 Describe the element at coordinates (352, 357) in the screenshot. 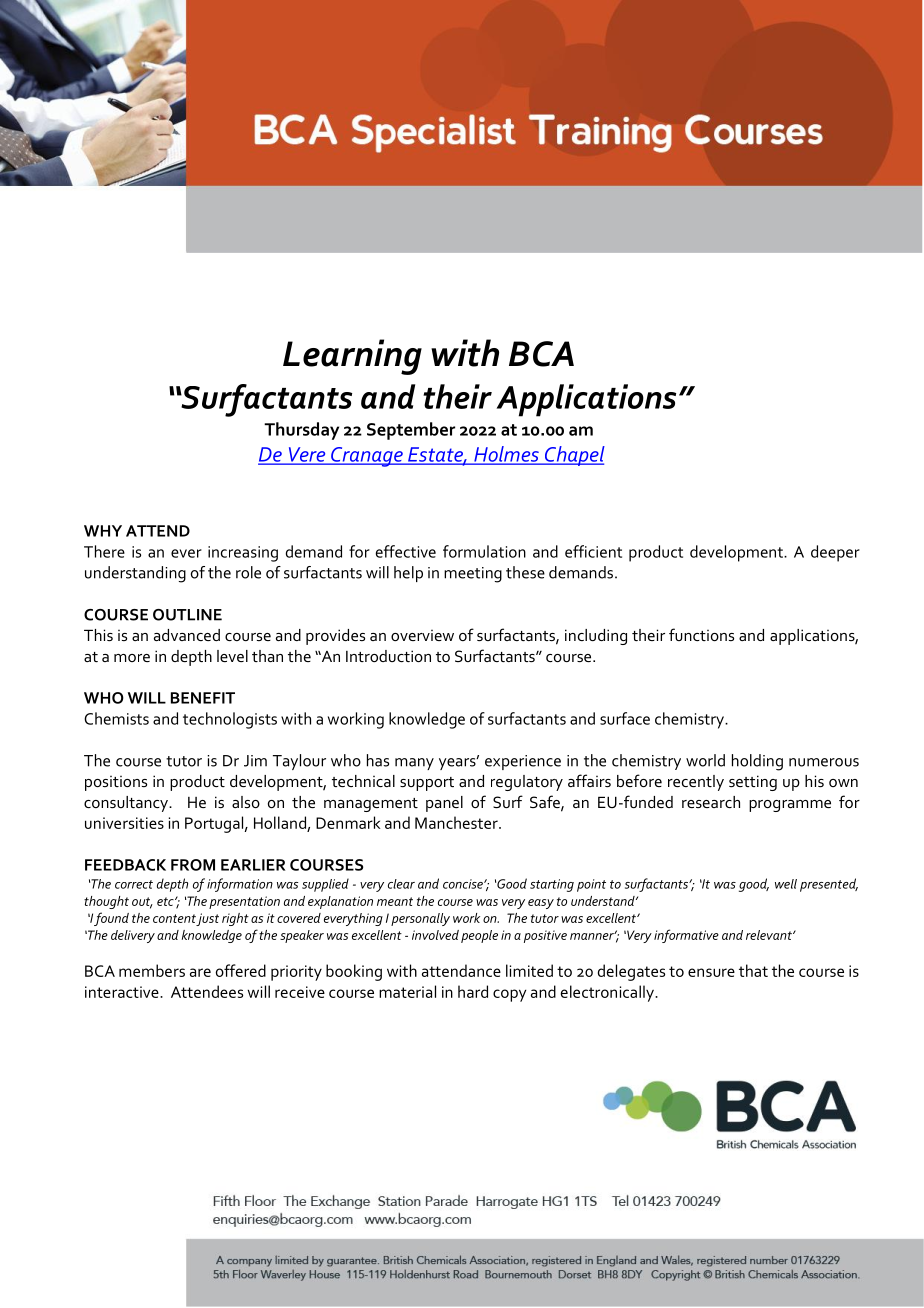

I see `Learning` at that location.
